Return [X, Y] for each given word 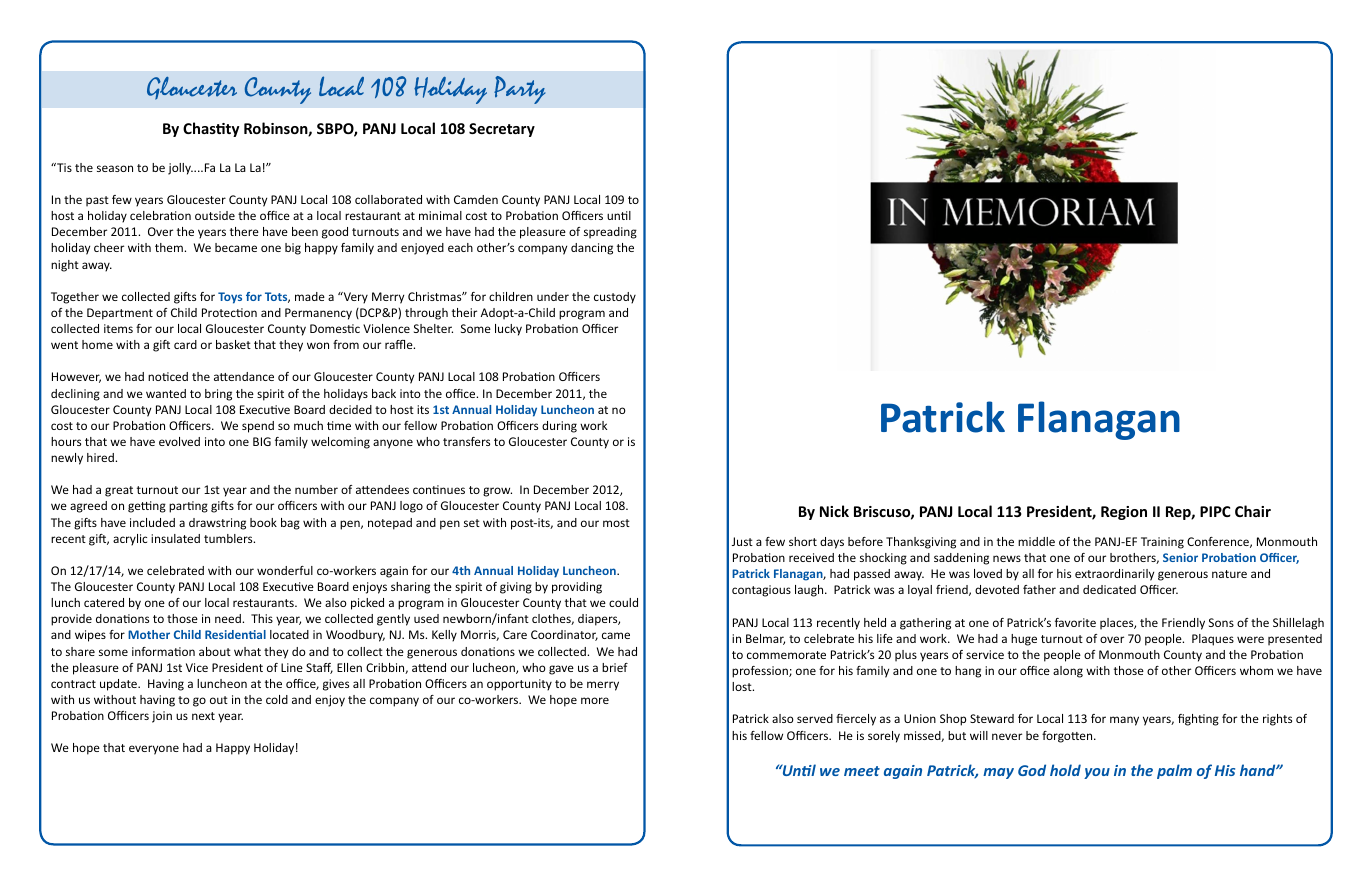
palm [1174, 771]
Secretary [502, 130]
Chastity [211, 129]
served [815, 718]
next [203, 716]
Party [519, 90]
